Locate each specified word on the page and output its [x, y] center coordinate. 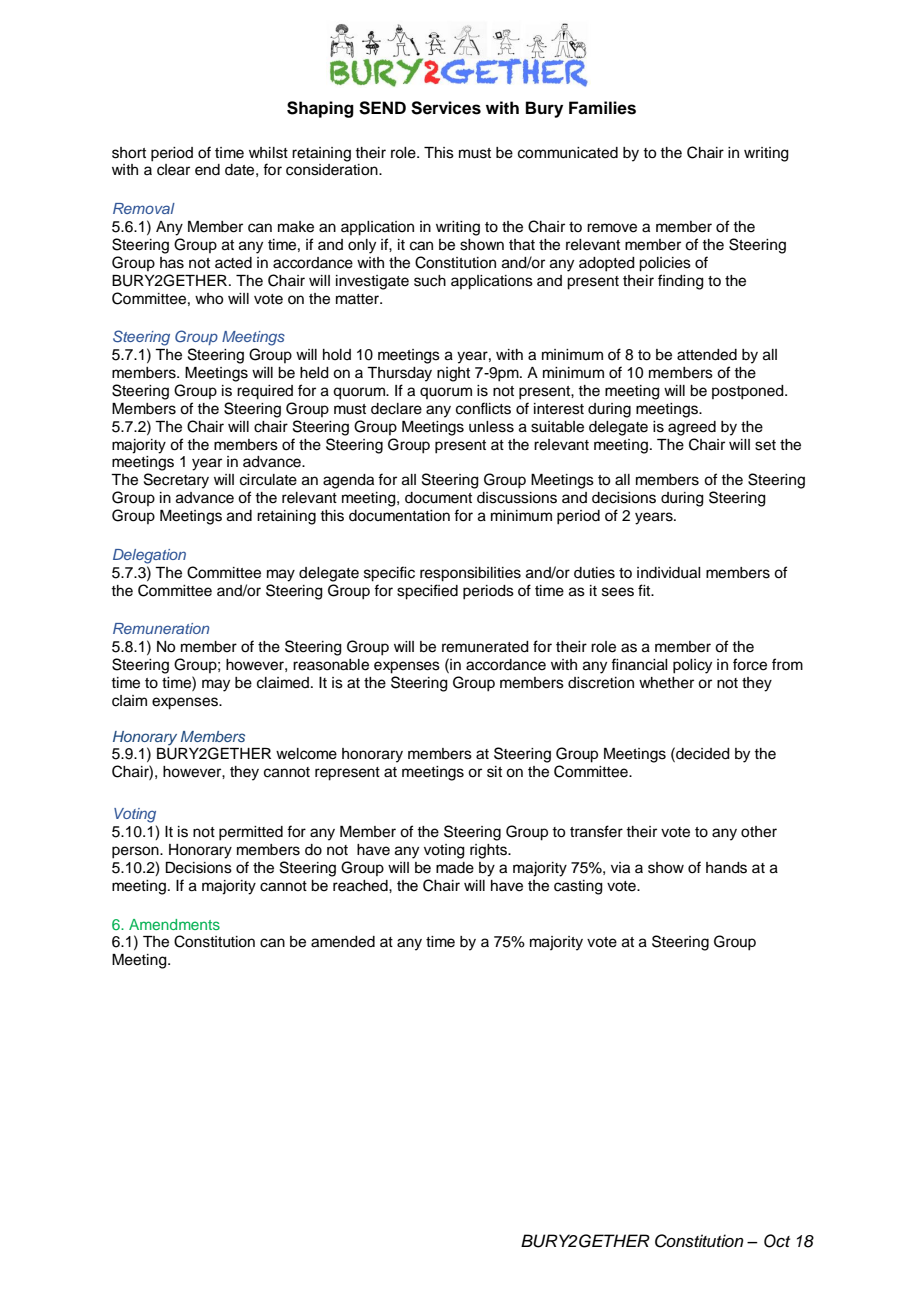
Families [602, 108]
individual [669, 573]
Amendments [174, 924]
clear [173, 170]
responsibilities [470, 574]
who [209, 299]
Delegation [149, 556]
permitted [251, 833]
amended [343, 942]
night [453, 374]
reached [361, 886]
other [759, 832]
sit [494, 772]
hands [726, 868]
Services [446, 108]
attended [707, 355]
